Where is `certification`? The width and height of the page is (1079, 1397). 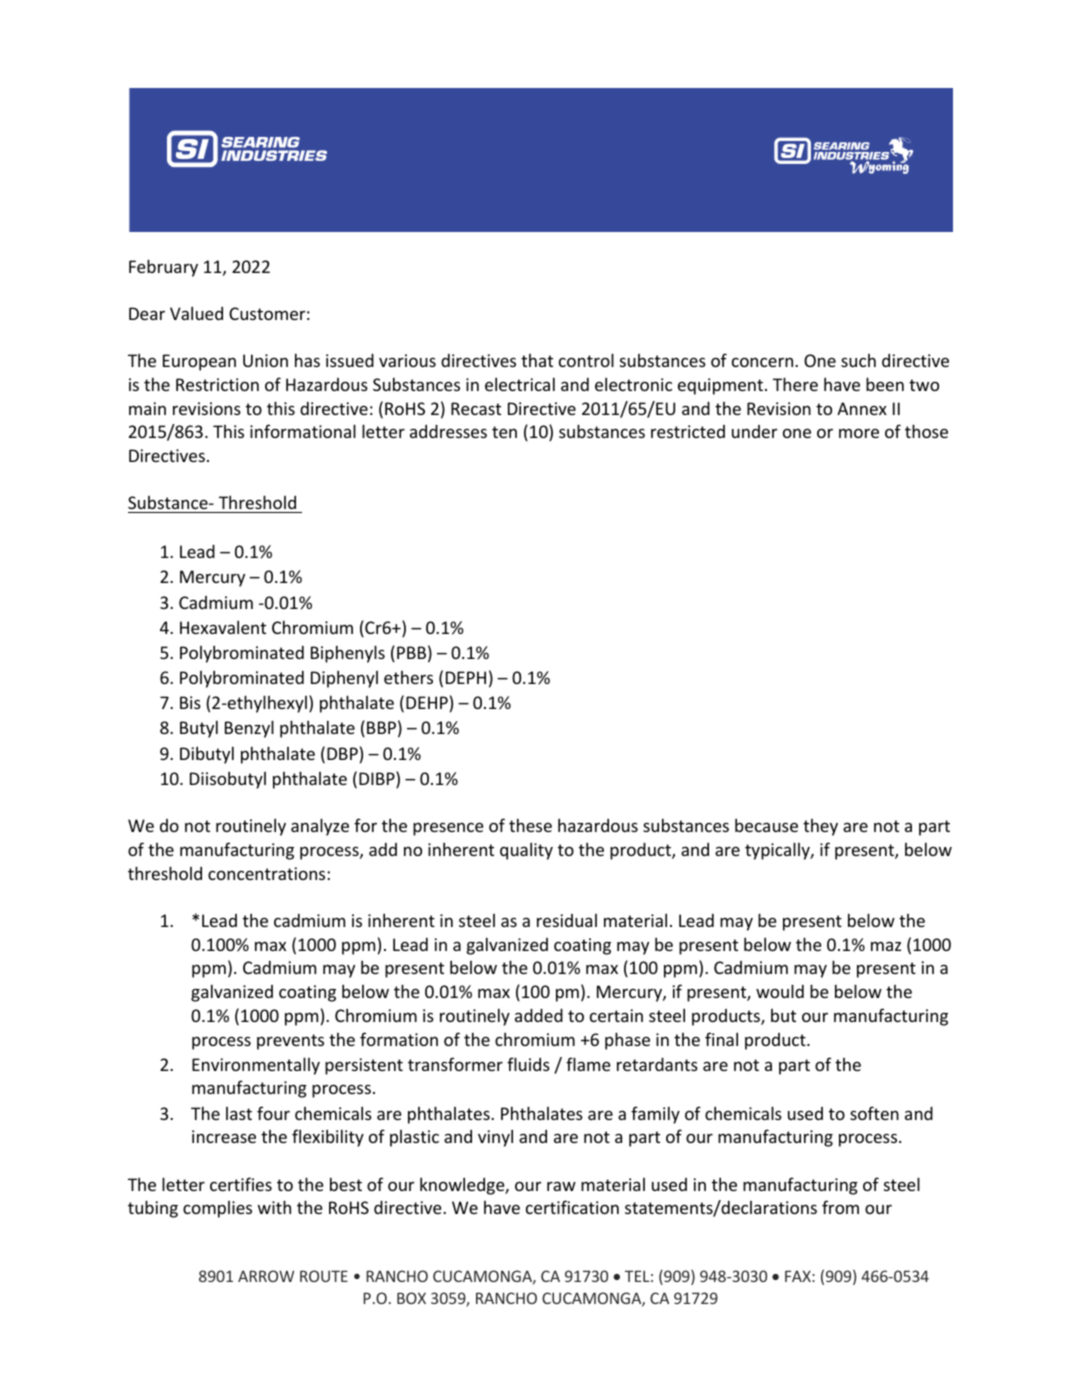
certification is located at coordinates (572, 1207).
